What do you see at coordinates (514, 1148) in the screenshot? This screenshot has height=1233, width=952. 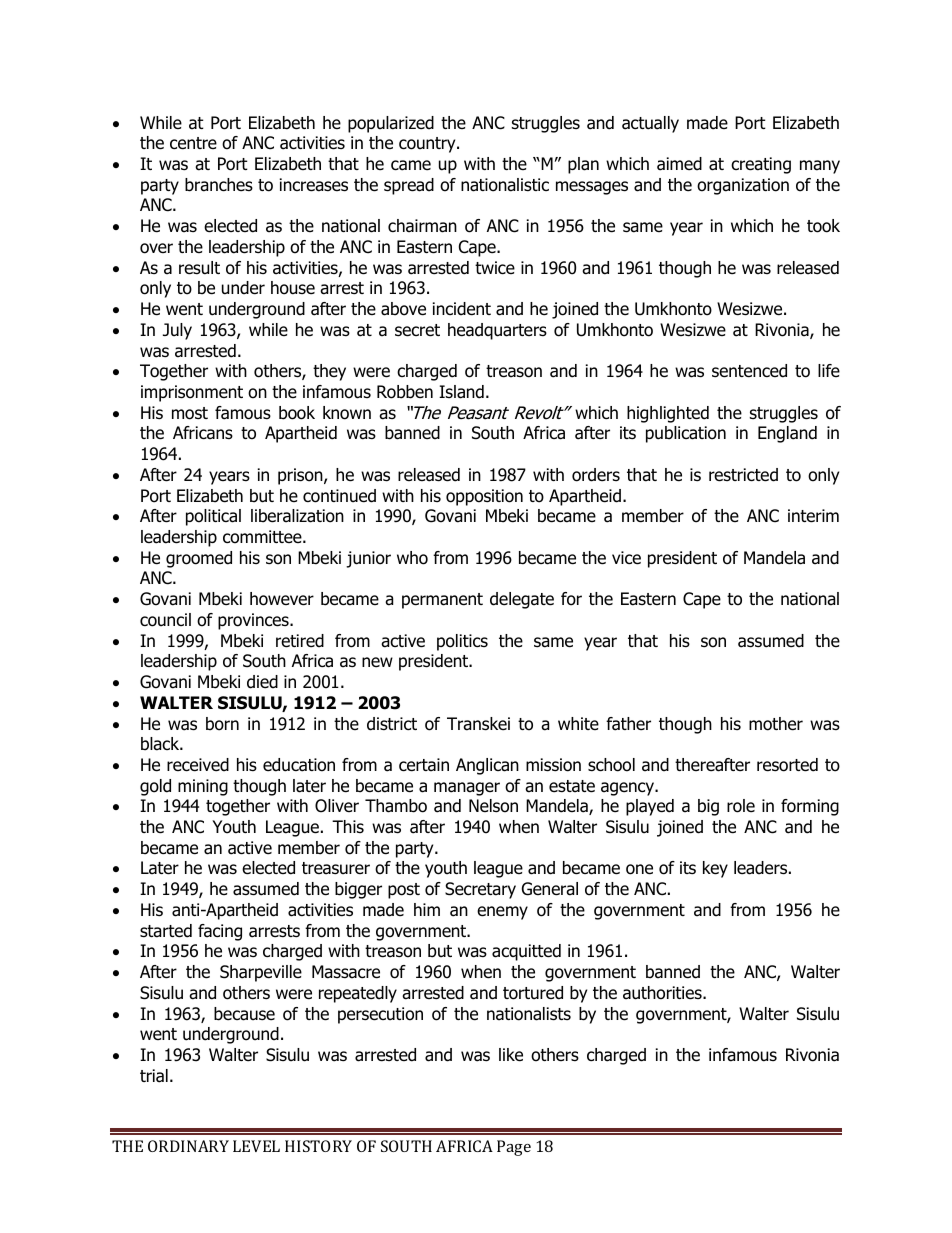 I see `Page` at bounding box center [514, 1148].
